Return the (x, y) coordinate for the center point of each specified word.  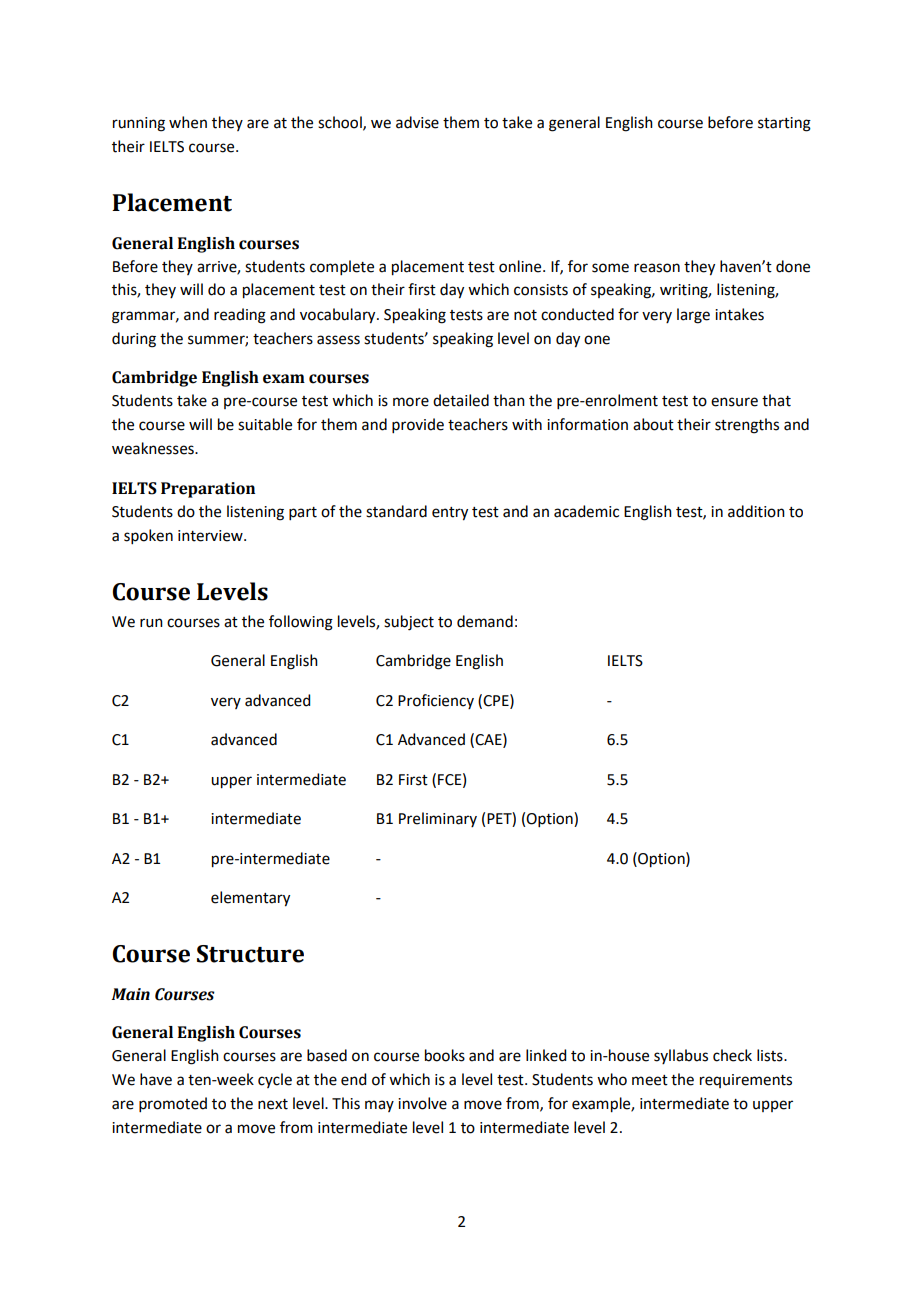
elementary (250, 899)
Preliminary (438, 819)
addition (756, 511)
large (693, 316)
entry (450, 514)
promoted (173, 1104)
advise (417, 122)
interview (211, 536)
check (732, 1055)
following (301, 623)
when (188, 122)
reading (240, 316)
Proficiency (436, 701)
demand (485, 621)
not (525, 315)
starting (784, 124)
